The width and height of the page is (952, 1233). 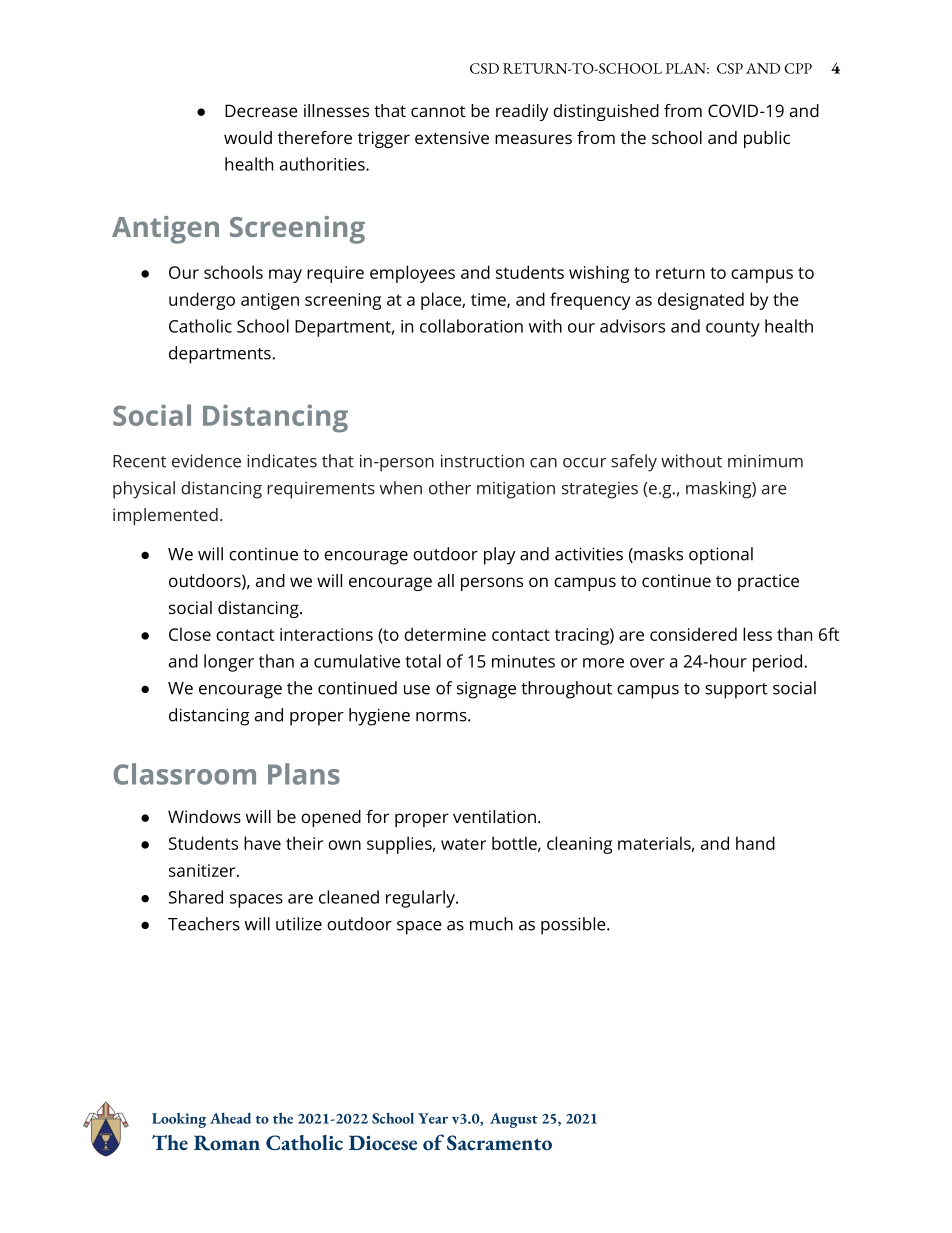 What do you see at coordinates (433, 1118) in the page?
I see `Year` at bounding box center [433, 1118].
